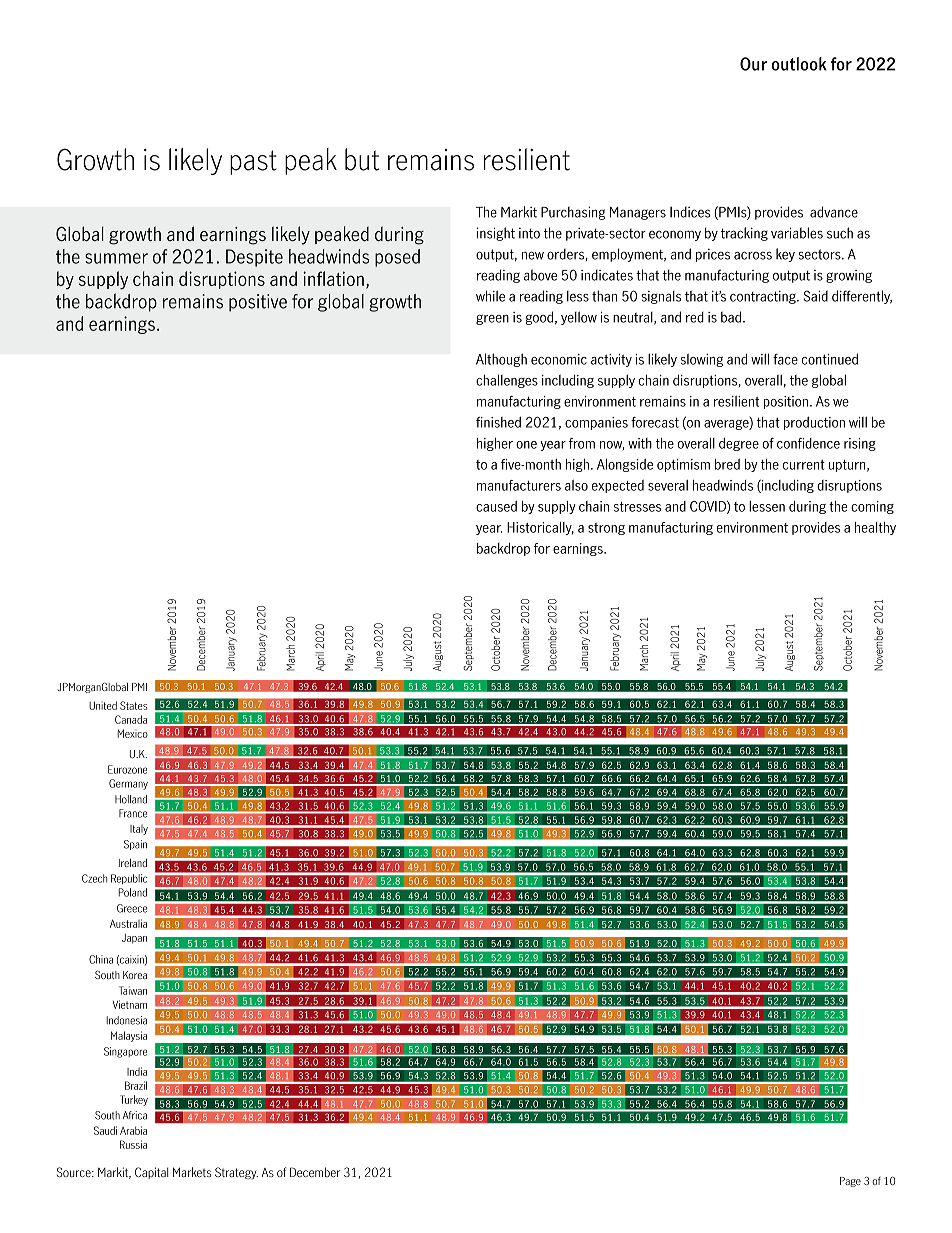 The width and height of the image is (952, 1233). I want to click on Strategy, so click(236, 1173).
